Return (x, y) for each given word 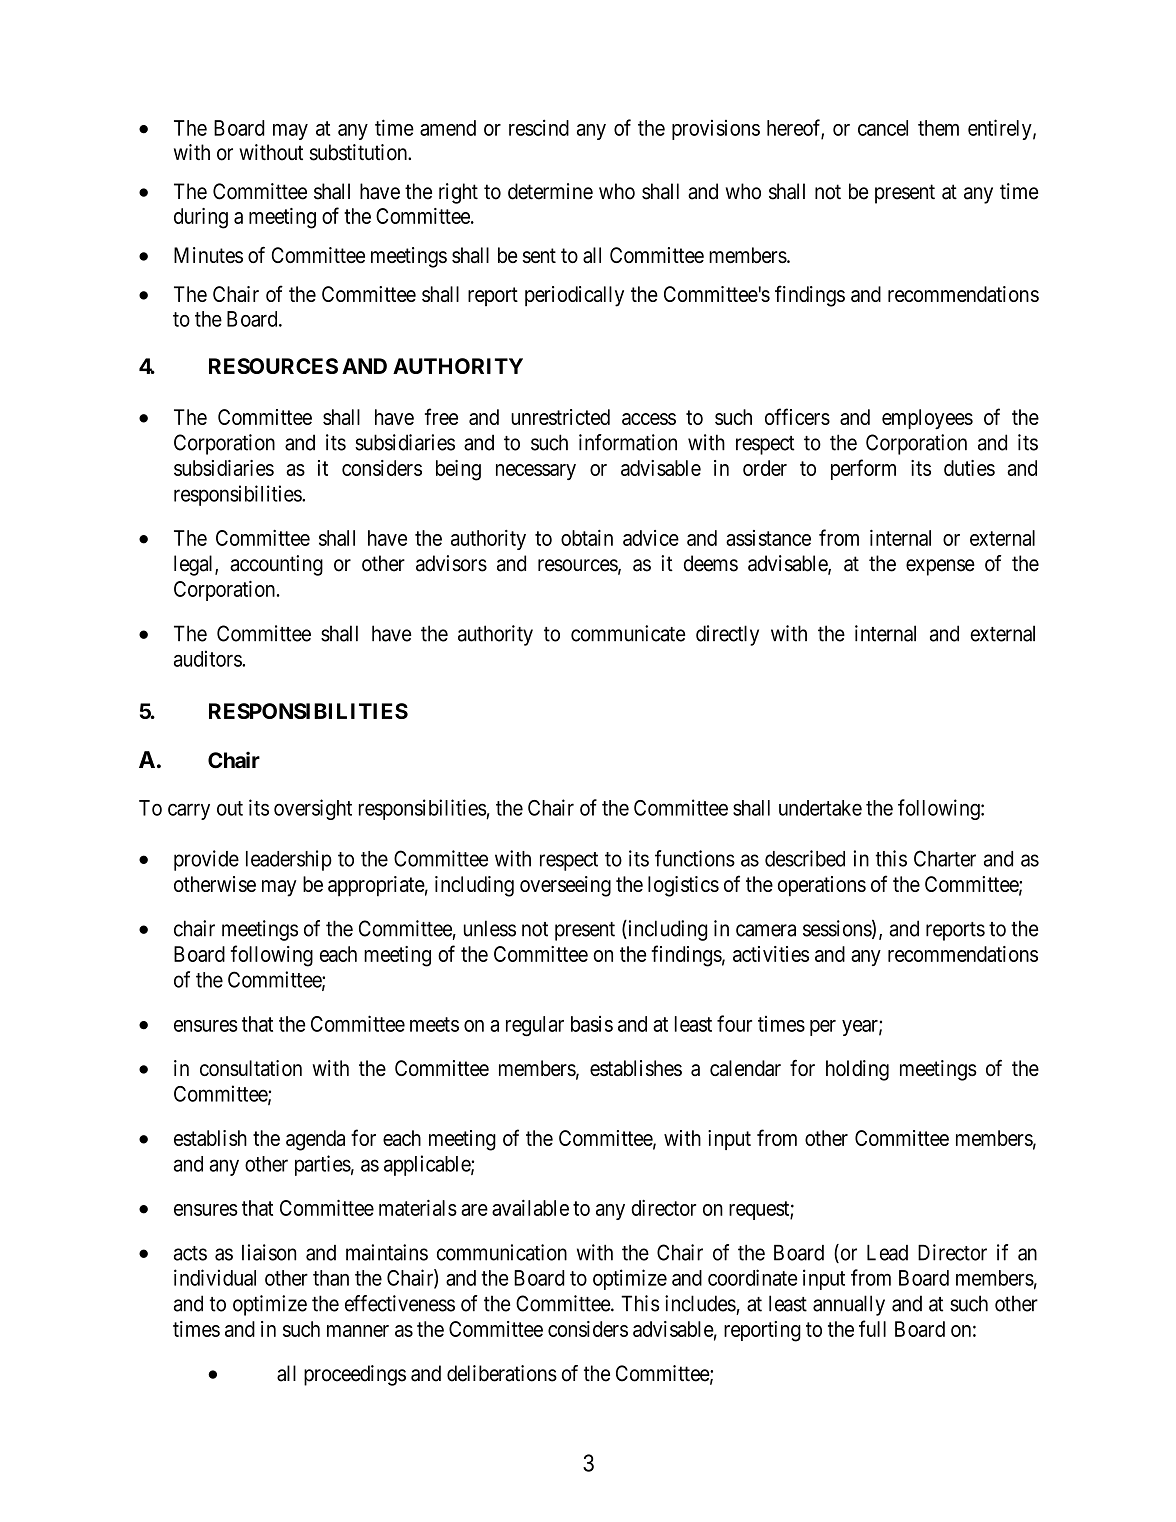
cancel (883, 128)
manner (358, 1331)
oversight (313, 809)
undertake (820, 808)
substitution (360, 152)
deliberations (502, 1373)
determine (550, 191)
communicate (628, 633)
